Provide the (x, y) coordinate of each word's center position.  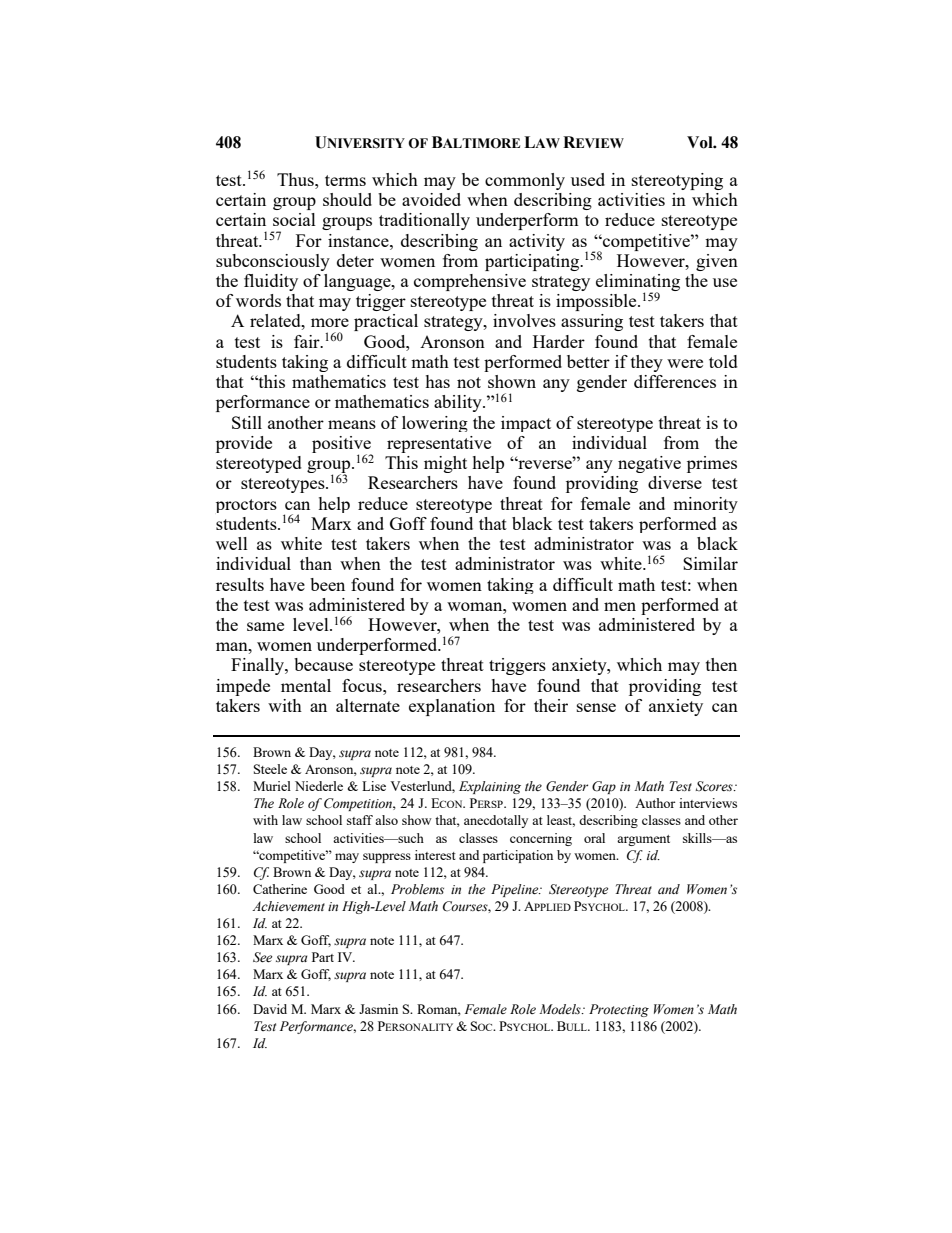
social (294, 219)
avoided (431, 199)
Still (247, 422)
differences (675, 381)
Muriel (272, 786)
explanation (452, 707)
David (270, 1009)
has (437, 381)
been (327, 584)
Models (561, 1009)
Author (655, 803)
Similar (710, 563)
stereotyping (677, 181)
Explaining (490, 787)
